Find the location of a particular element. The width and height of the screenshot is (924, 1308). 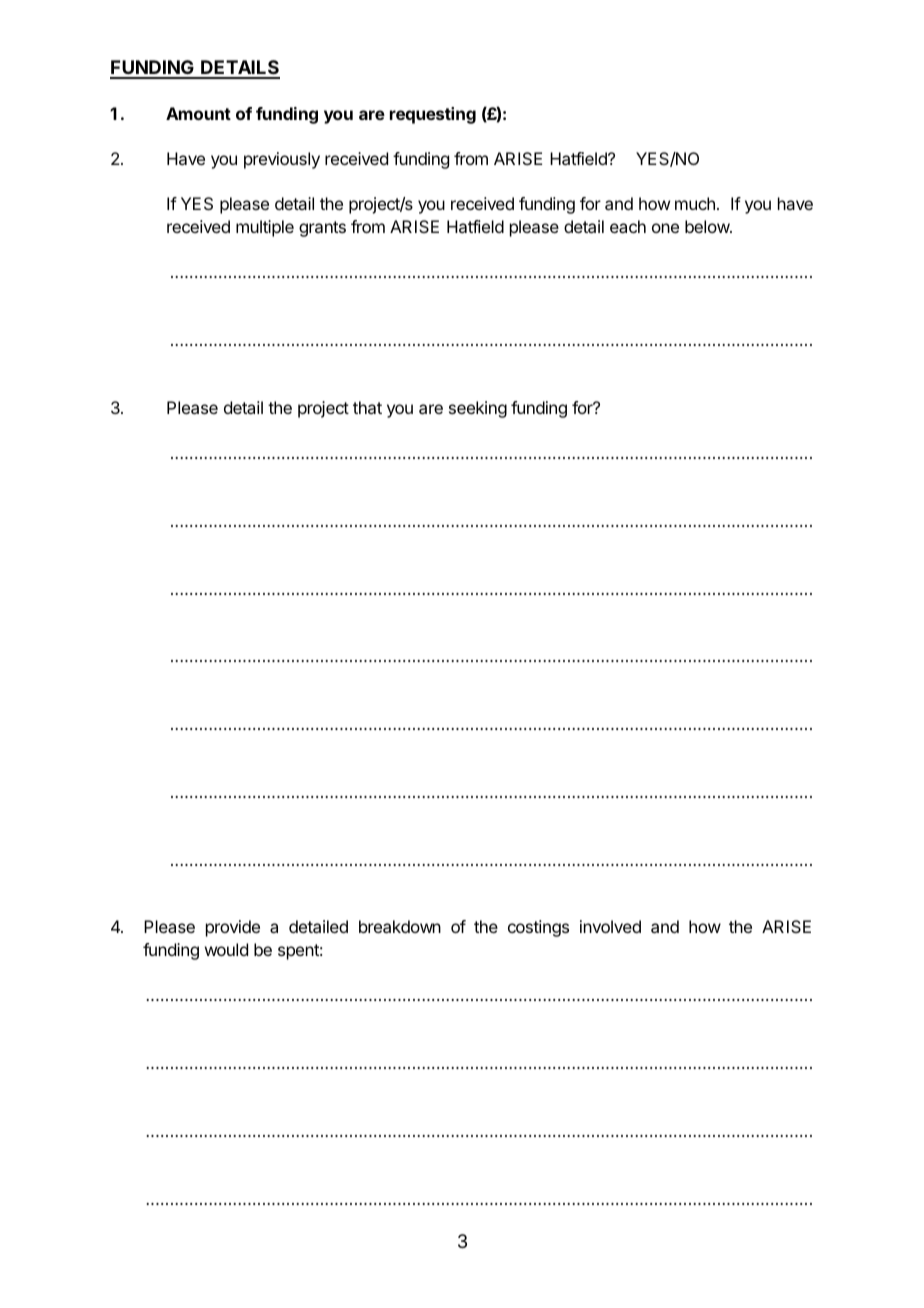

one is located at coordinates (665, 228).
